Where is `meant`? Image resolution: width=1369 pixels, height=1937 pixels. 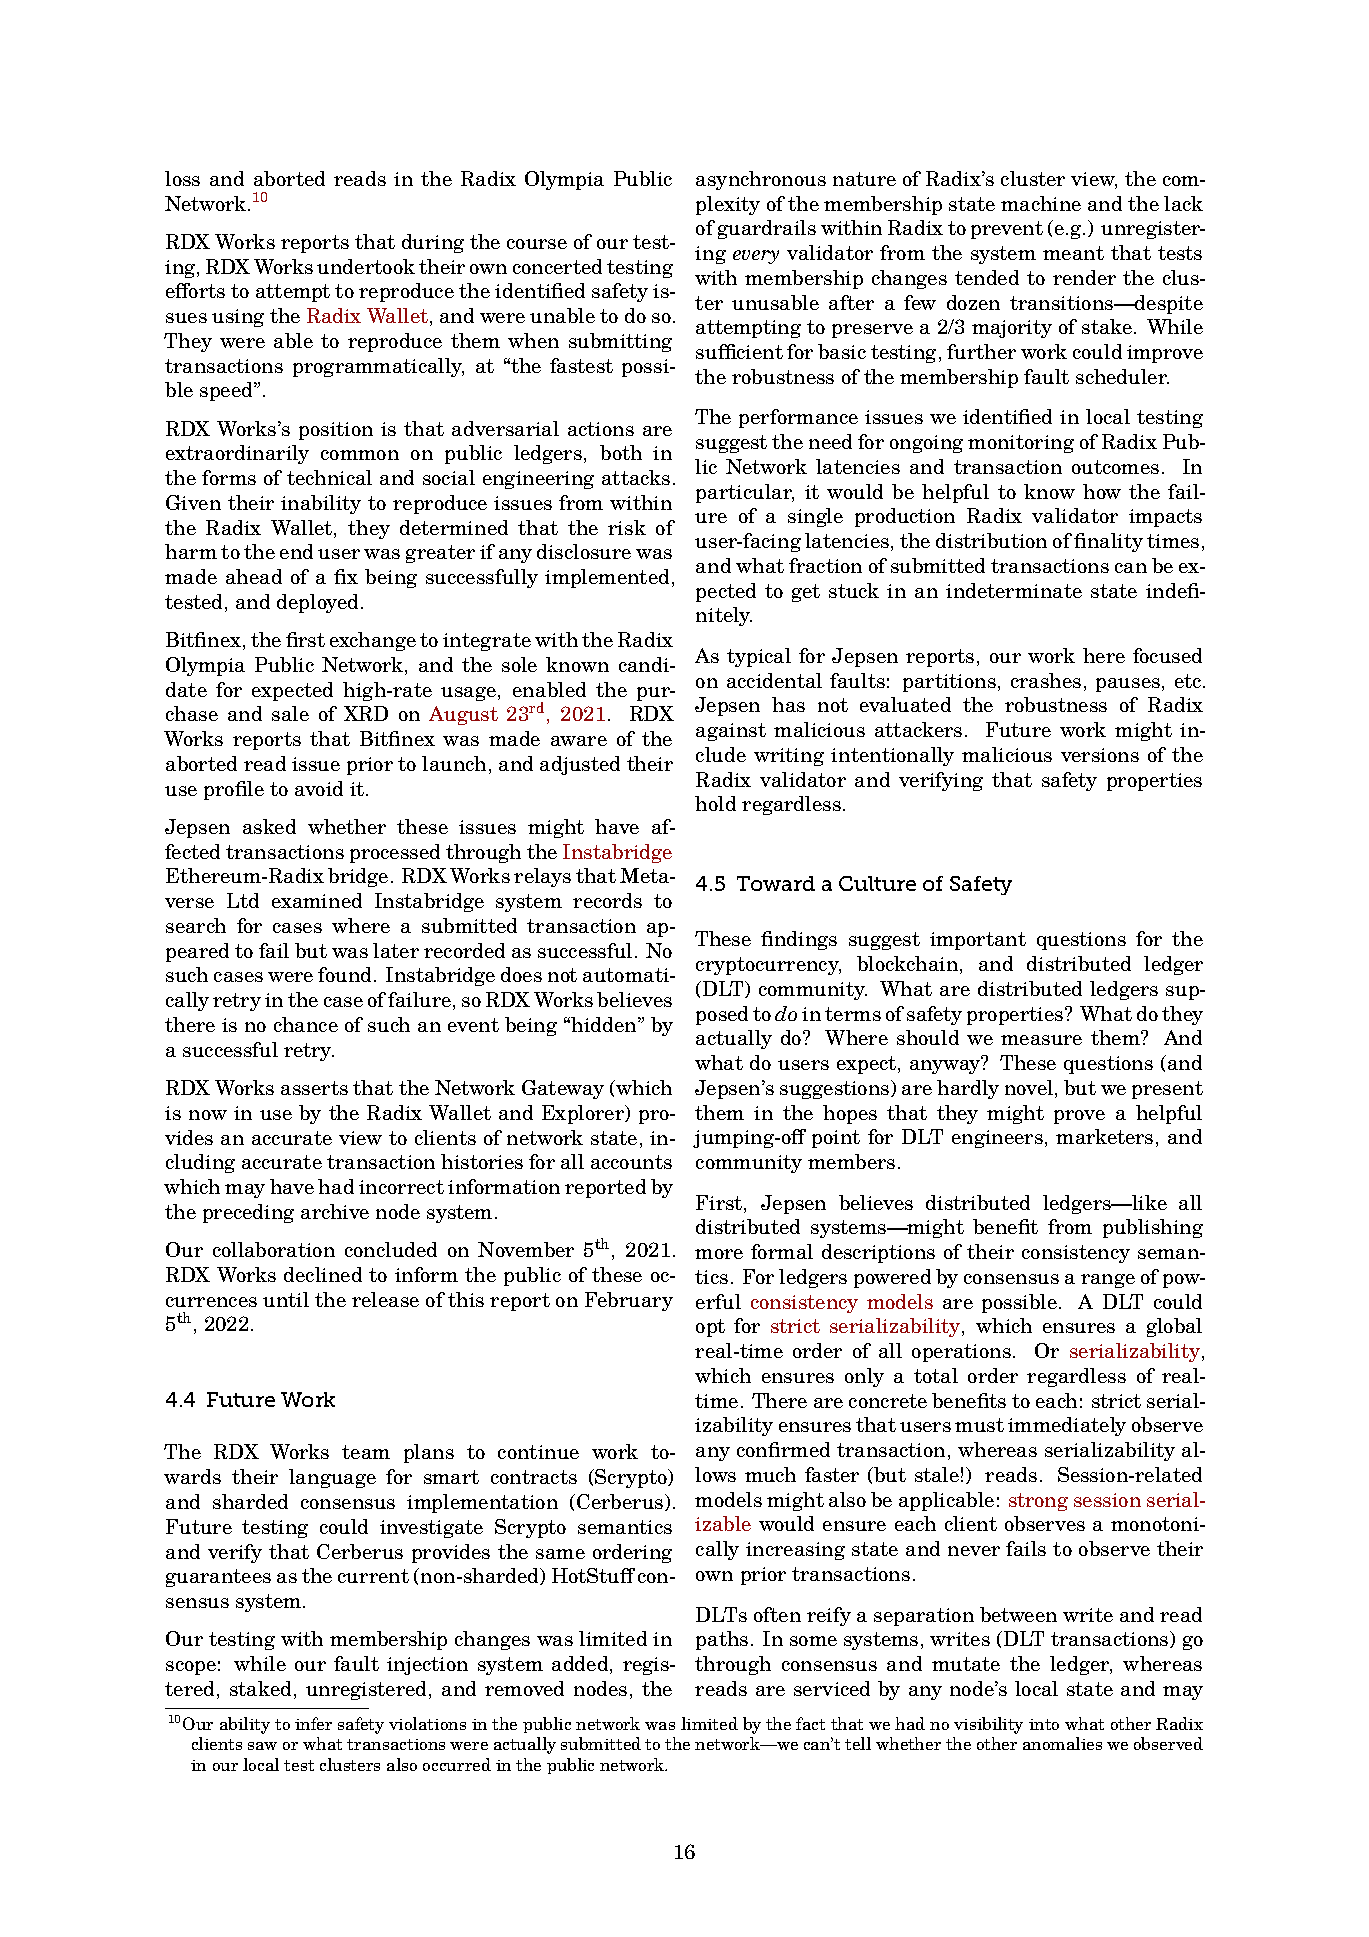 meant is located at coordinates (1073, 253).
